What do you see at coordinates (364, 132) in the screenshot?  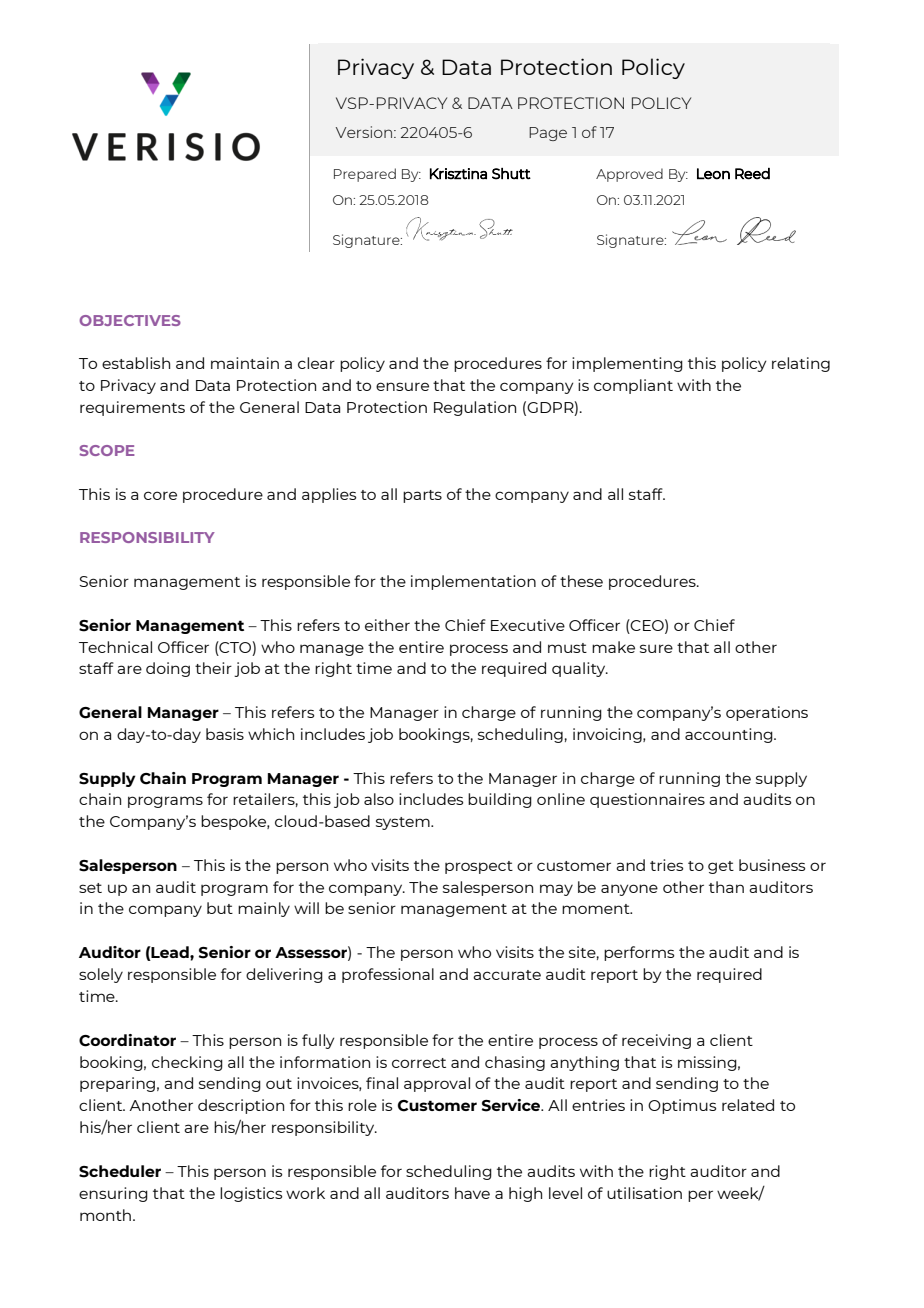 I see `Version` at bounding box center [364, 132].
